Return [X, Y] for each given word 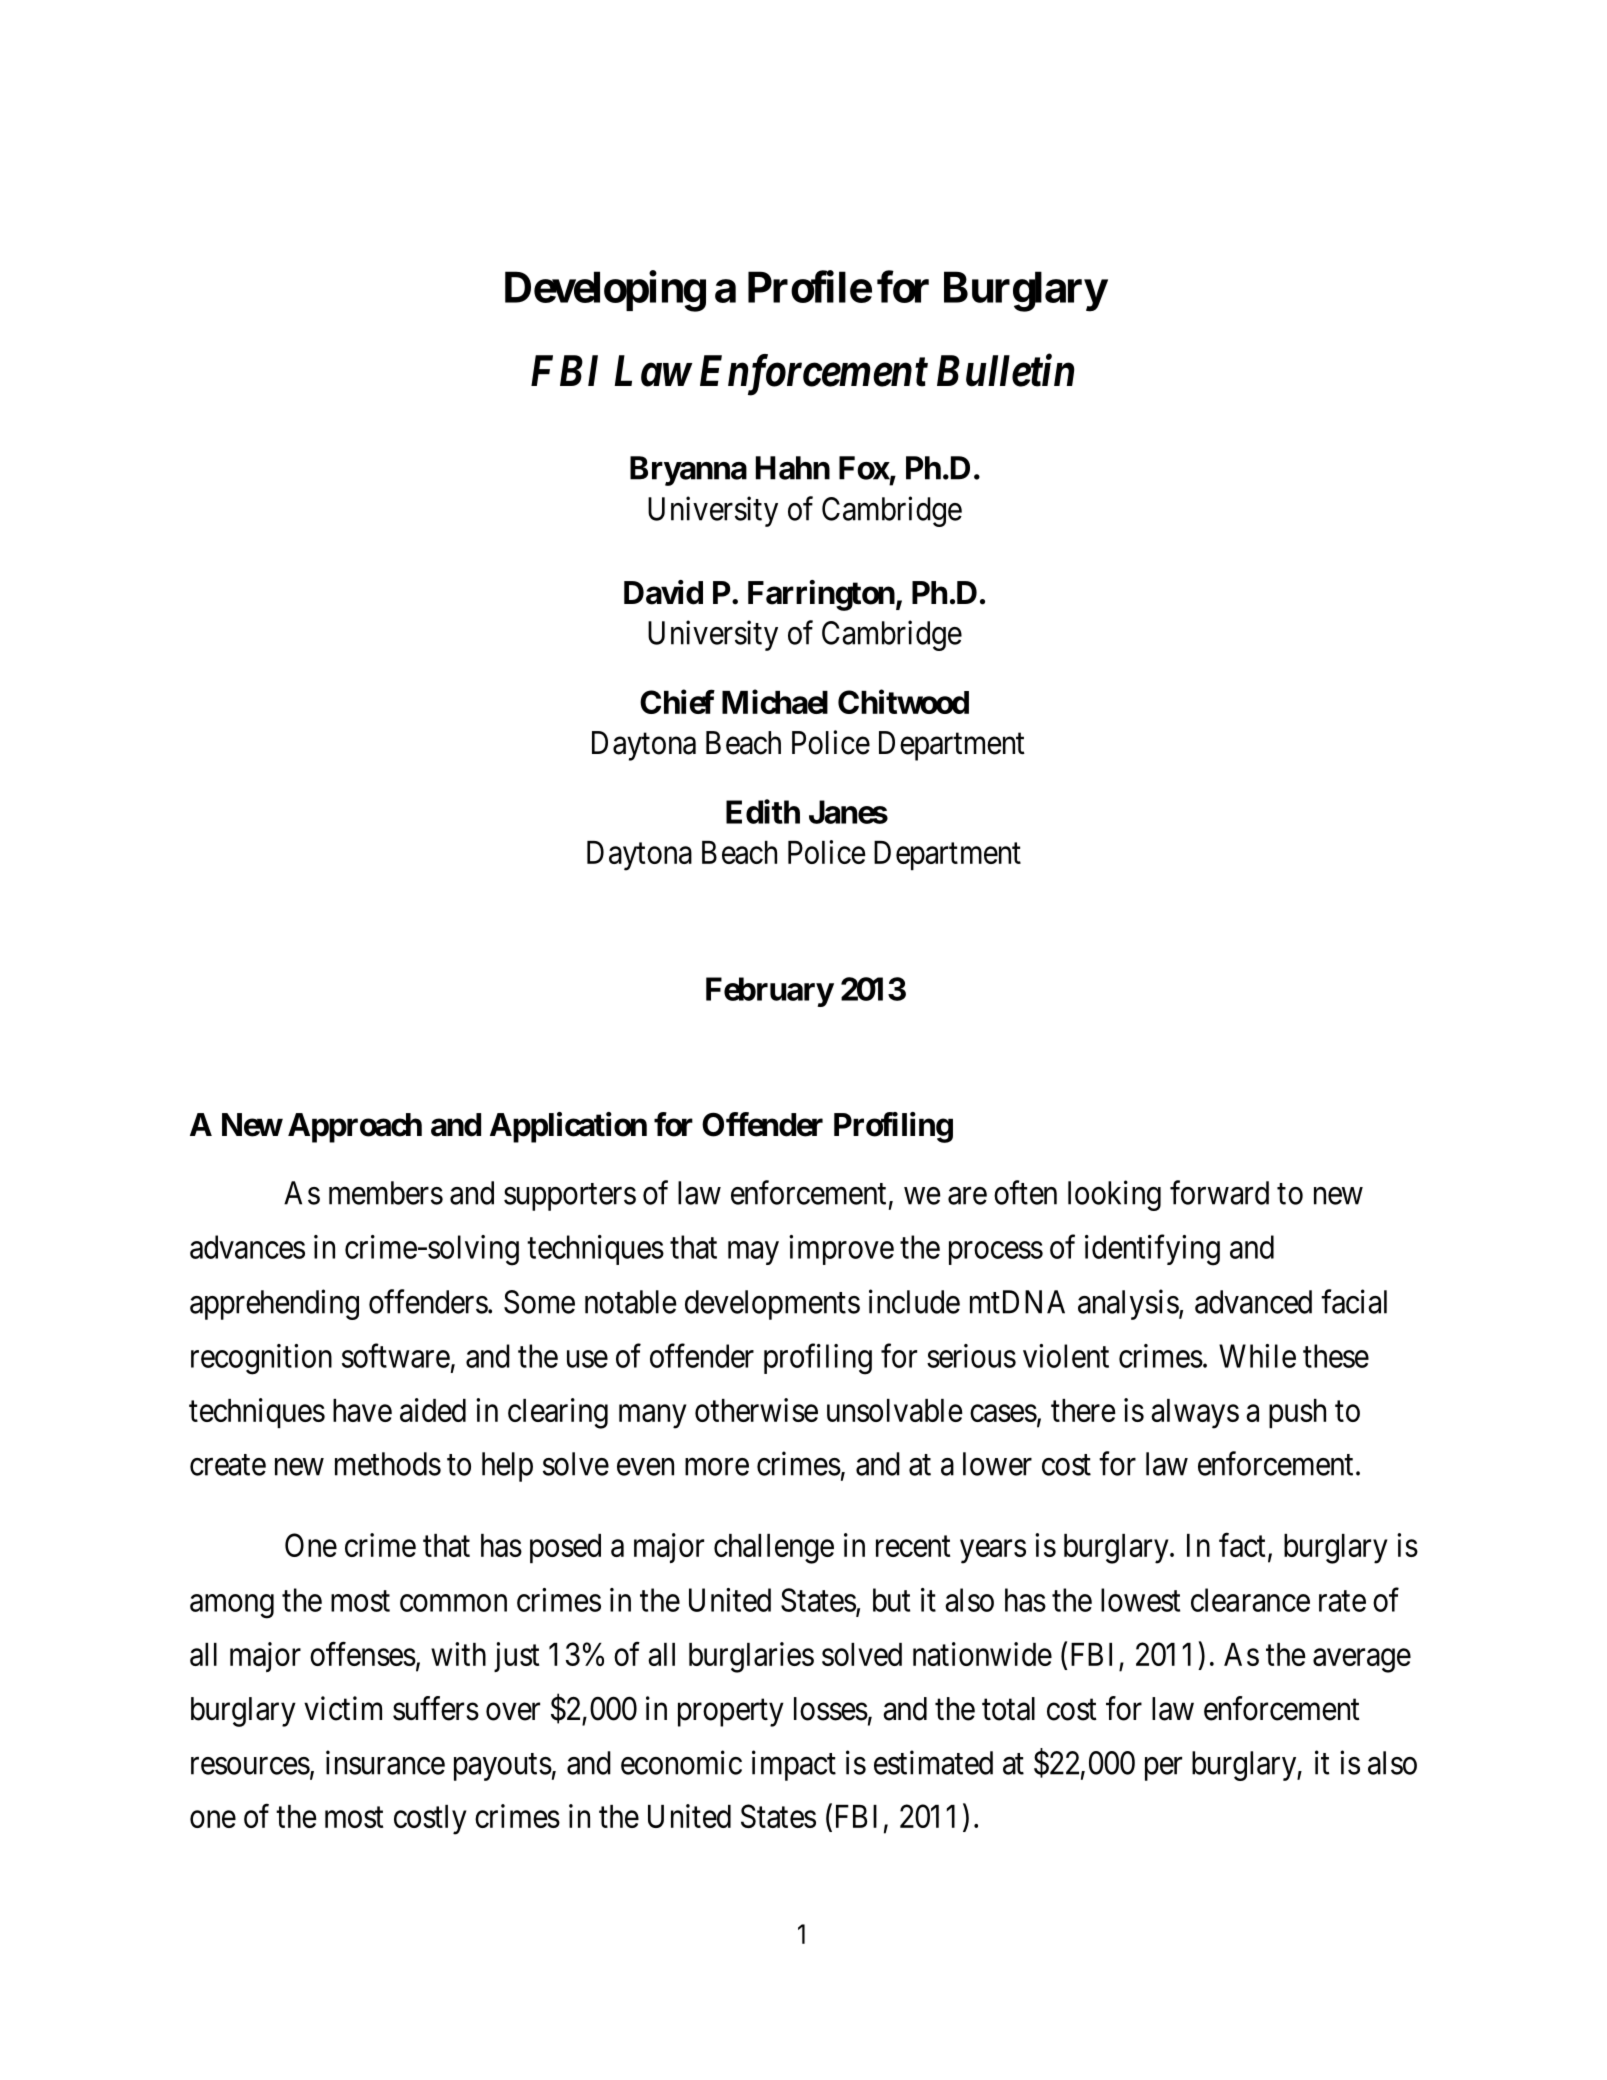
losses [831, 1709]
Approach [355, 1128]
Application [568, 1127]
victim [343, 1708]
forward [1219, 1192]
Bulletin [1006, 370]
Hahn [793, 468]
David [663, 592]
